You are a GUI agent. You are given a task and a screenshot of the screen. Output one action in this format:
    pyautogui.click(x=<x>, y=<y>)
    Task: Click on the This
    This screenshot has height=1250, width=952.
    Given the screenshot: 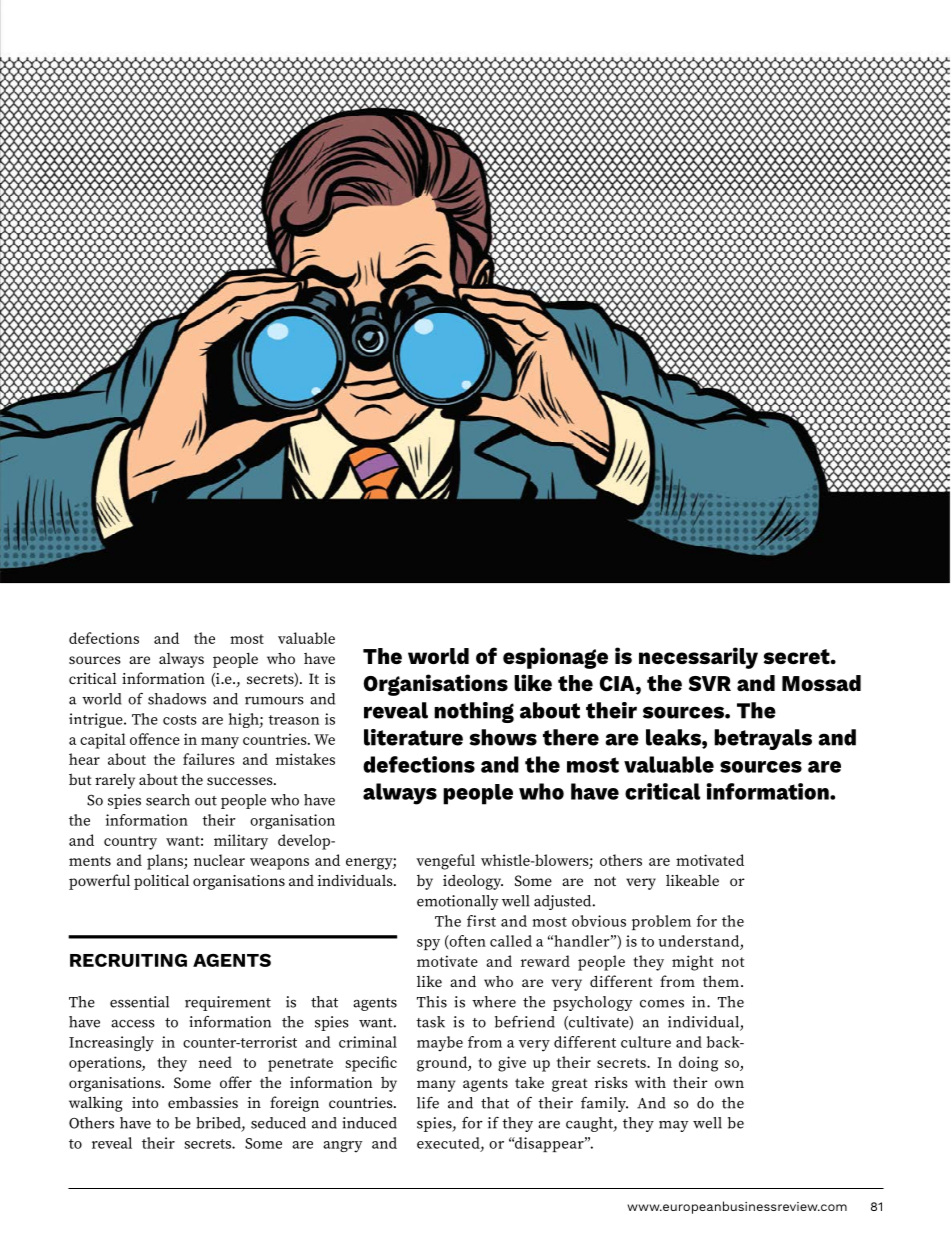 What is the action you would take?
    pyautogui.click(x=432, y=1002)
